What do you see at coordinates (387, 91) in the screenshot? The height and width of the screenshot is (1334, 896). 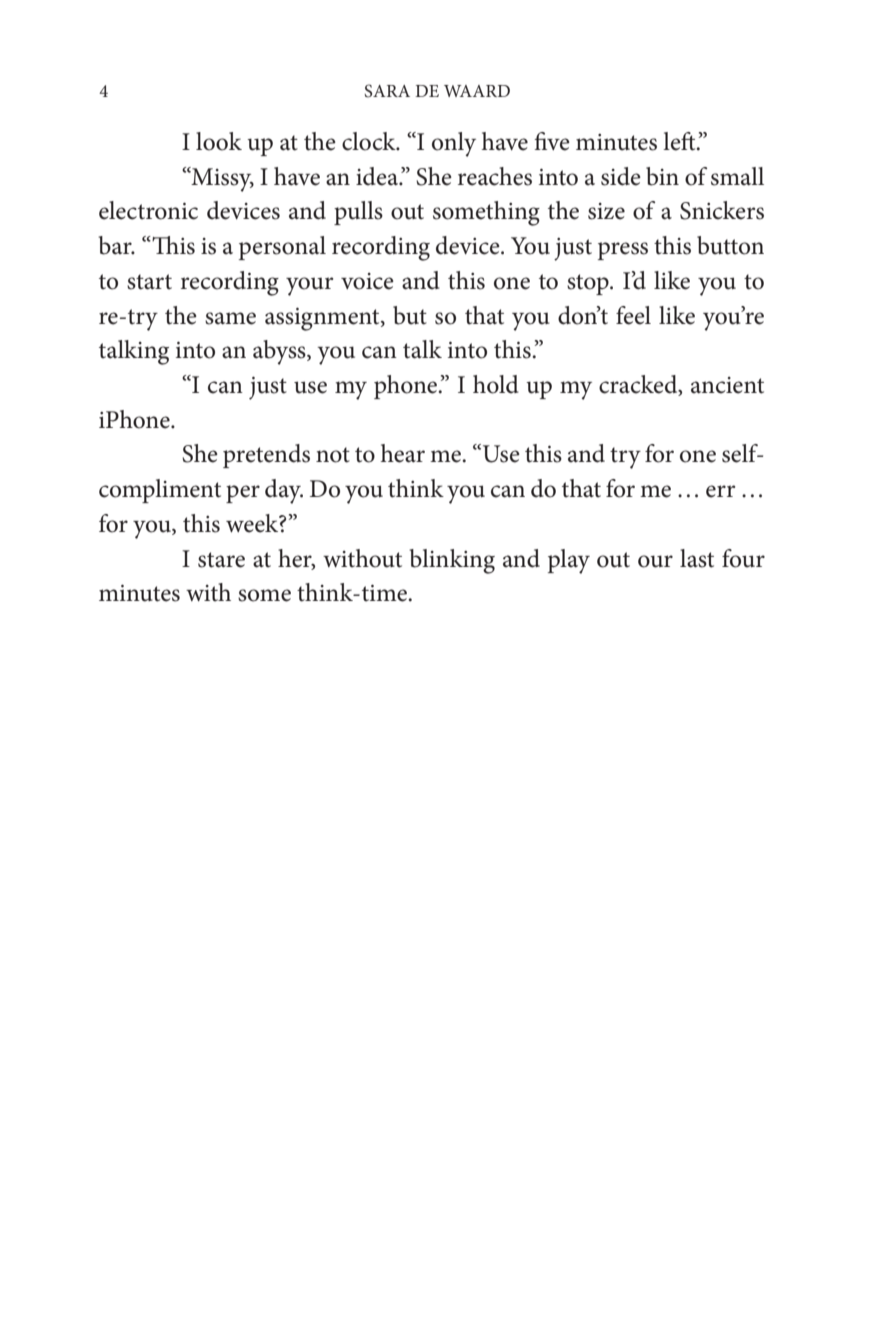 I see `SARA` at bounding box center [387, 91].
